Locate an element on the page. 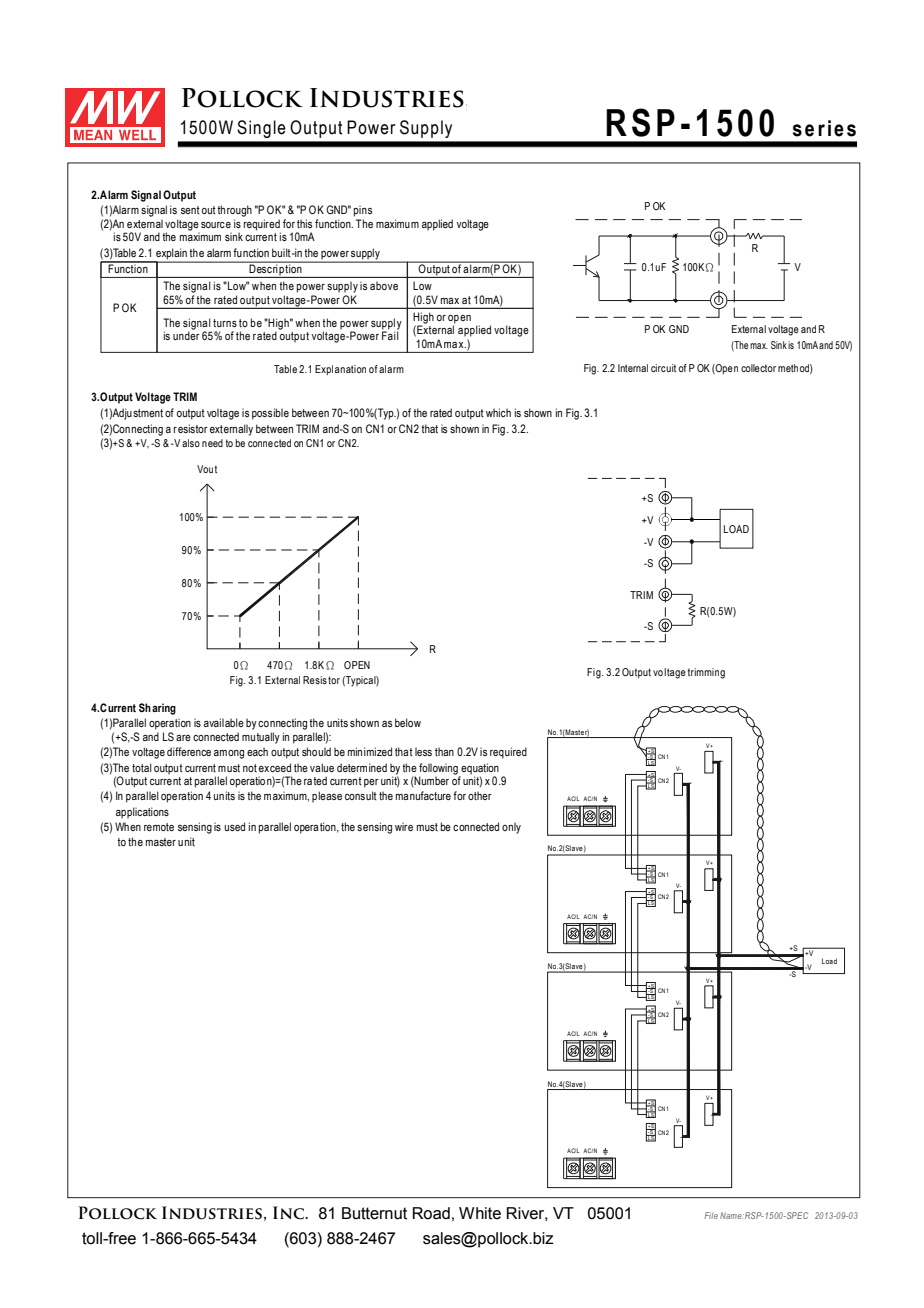 Image resolution: width=924 pixels, height=1308 pixels. used is located at coordinates (234, 826).
